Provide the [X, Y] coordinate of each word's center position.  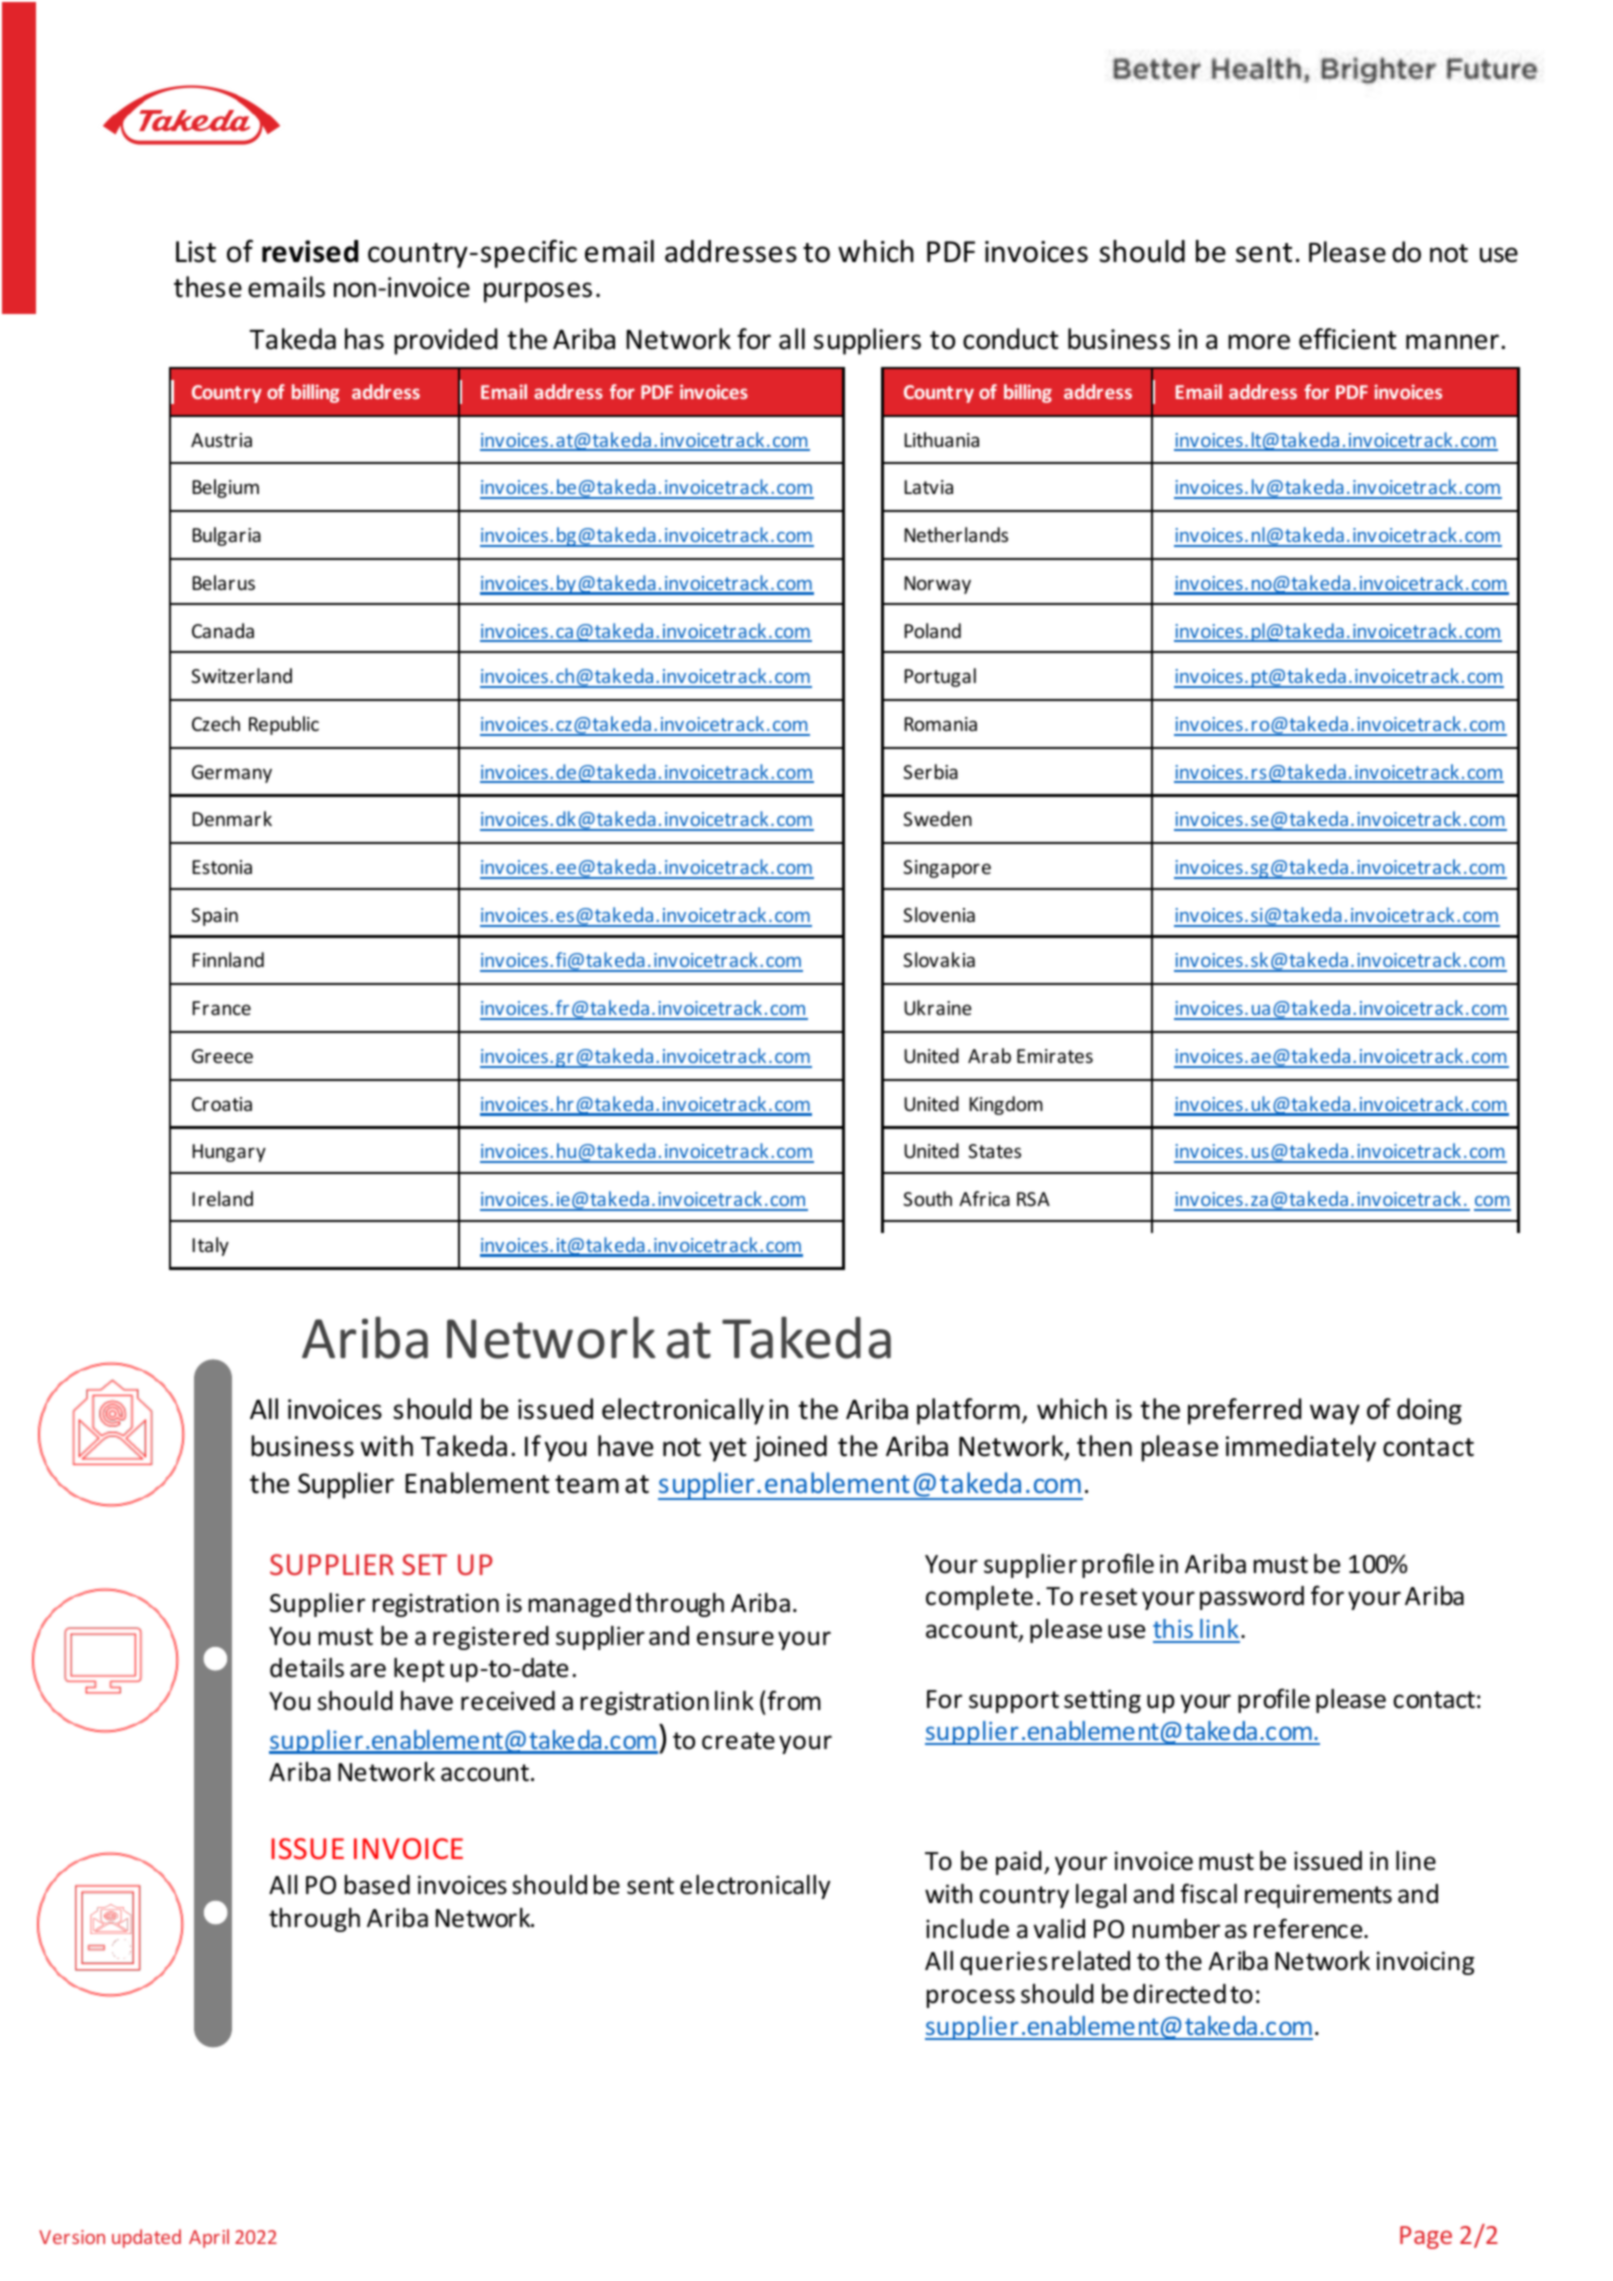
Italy [211, 1246]
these [208, 287]
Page [1426, 2237]
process [971, 1998]
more [1259, 342]
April [209, 2238]
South [927, 1198]
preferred [1244, 1411]
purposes [538, 292]
